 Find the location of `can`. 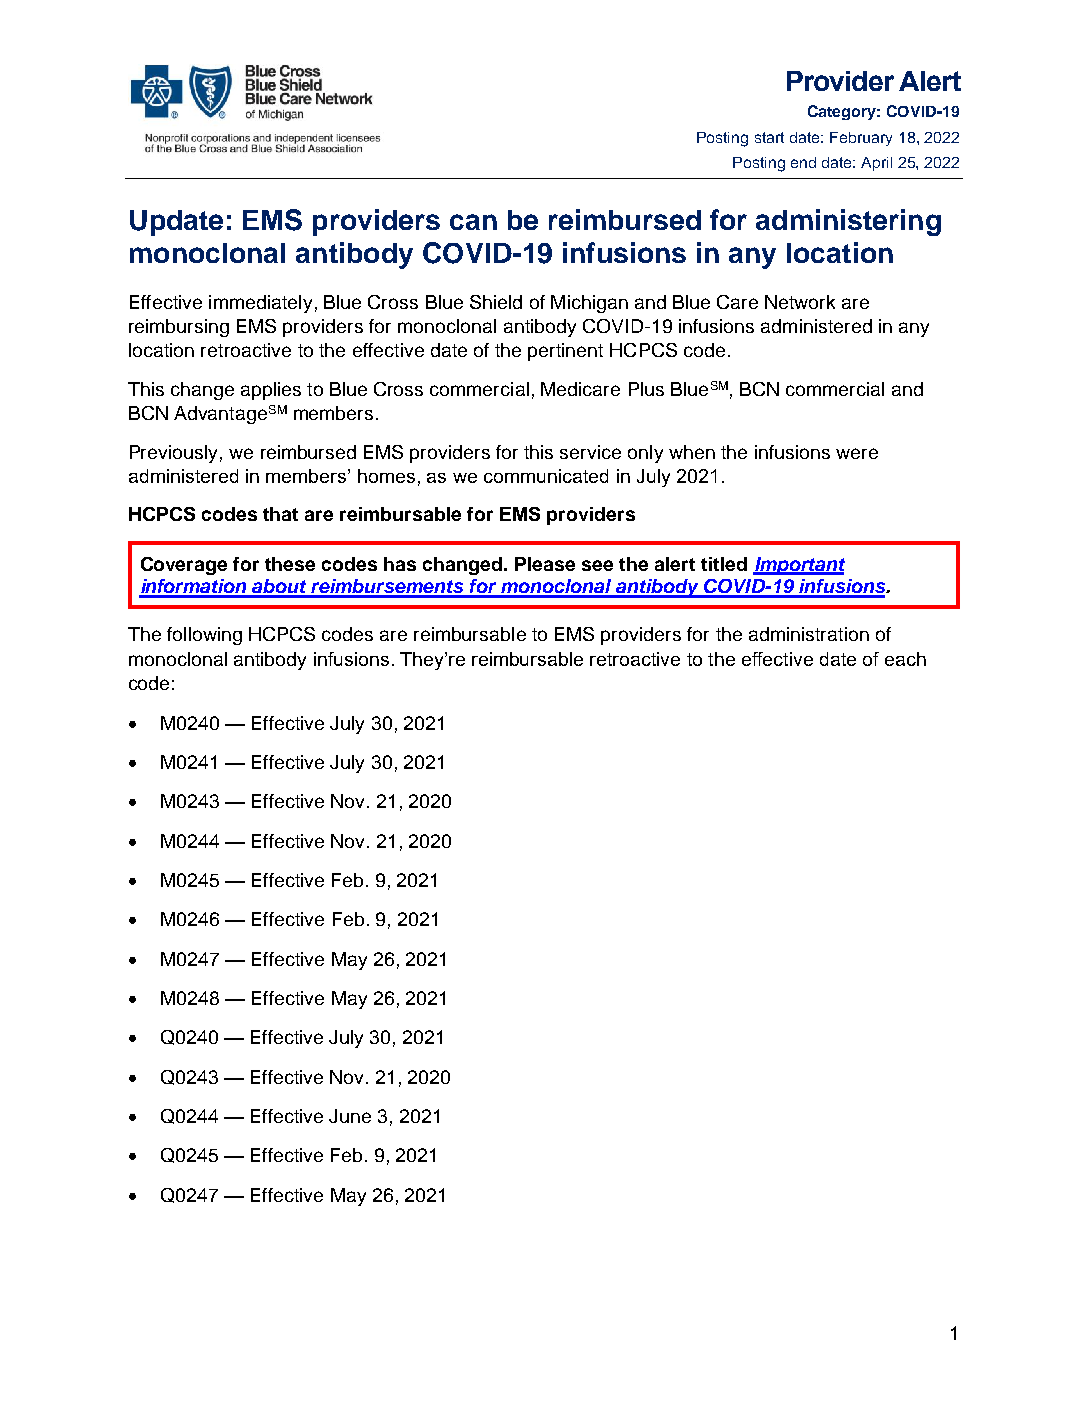

can is located at coordinates (473, 222).
